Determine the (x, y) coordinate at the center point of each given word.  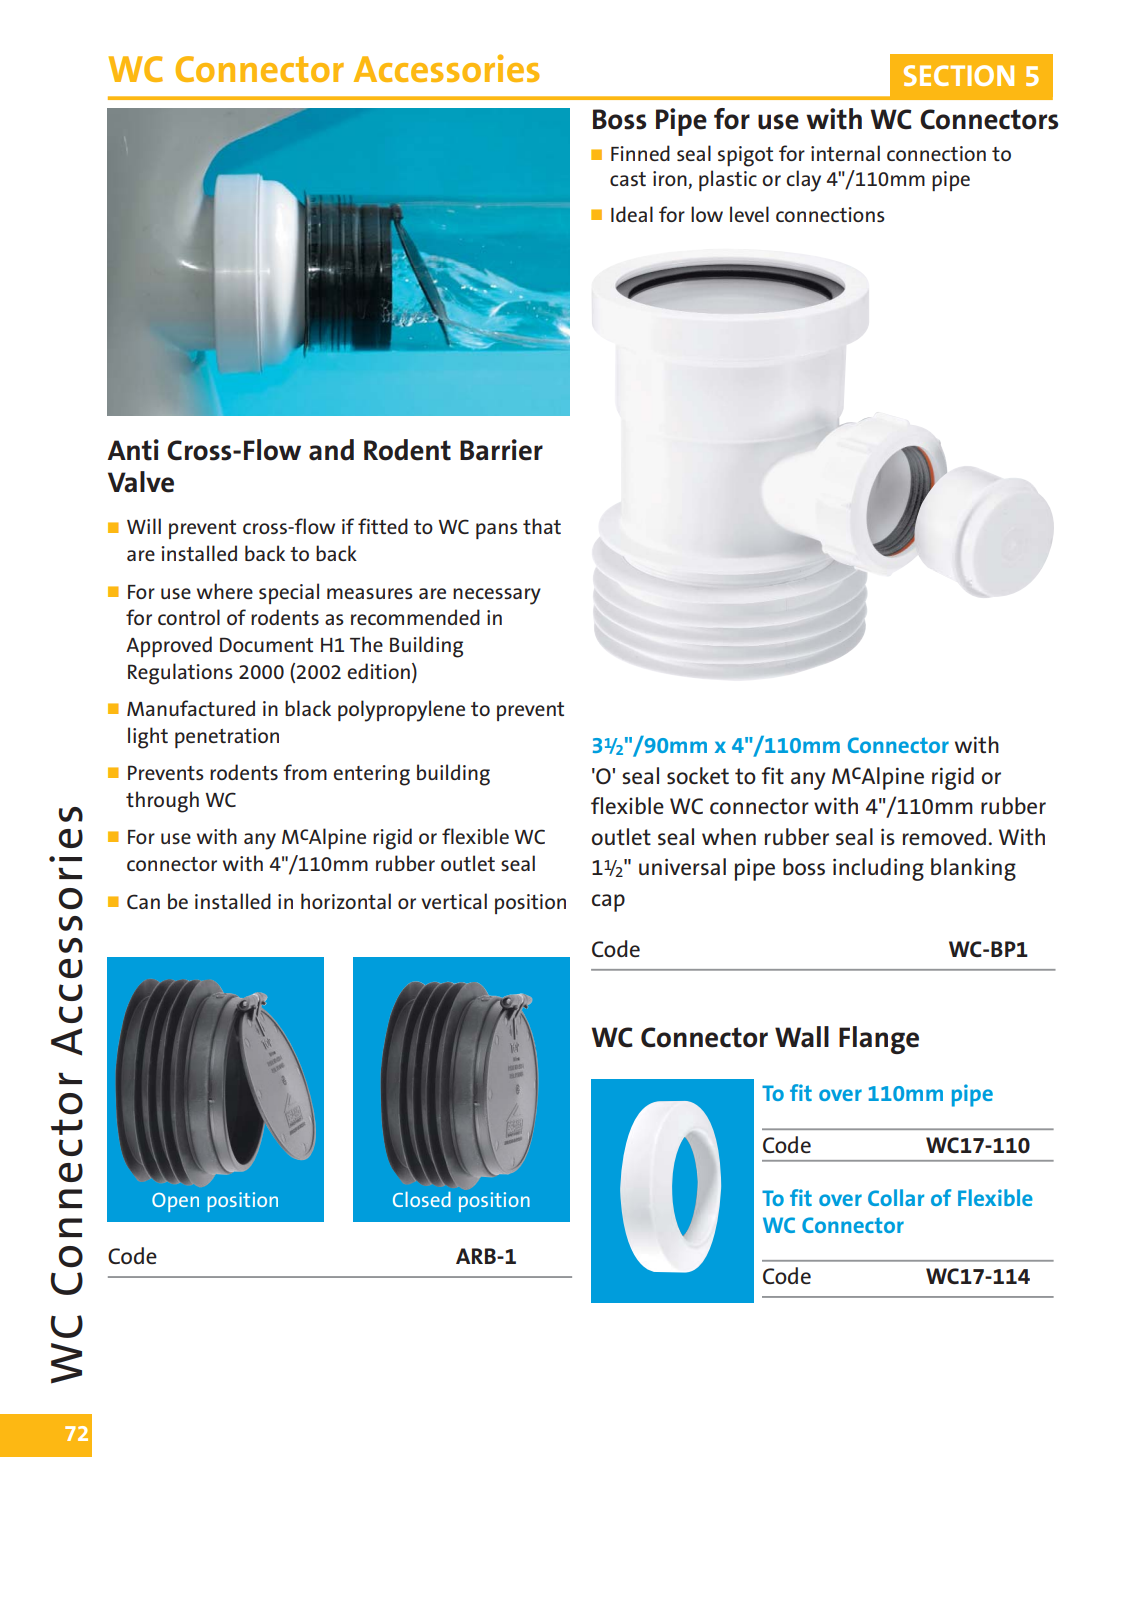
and (331, 450)
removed (944, 836)
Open (175, 1202)
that (542, 526)
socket (698, 775)
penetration (227, 738)
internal (845, 153)
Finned (640, 153)
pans (497, 531)
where (225, 591)
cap (608, 903)
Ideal (632, 214)
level (749, 214)
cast (628, 179)
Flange (879, 1040)
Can (143, 901)
